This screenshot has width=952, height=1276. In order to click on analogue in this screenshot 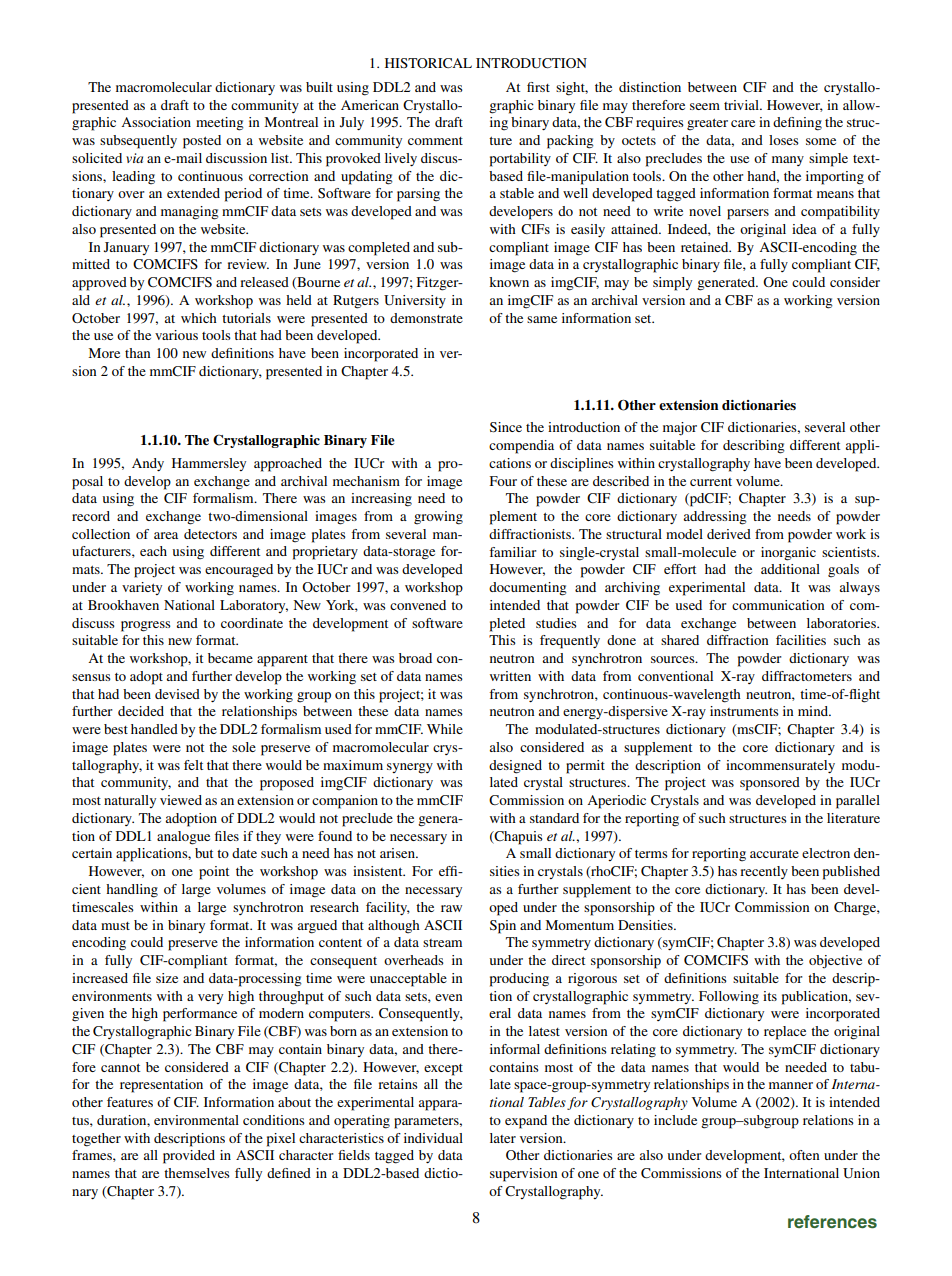, I will do `click(183, 838)`.
